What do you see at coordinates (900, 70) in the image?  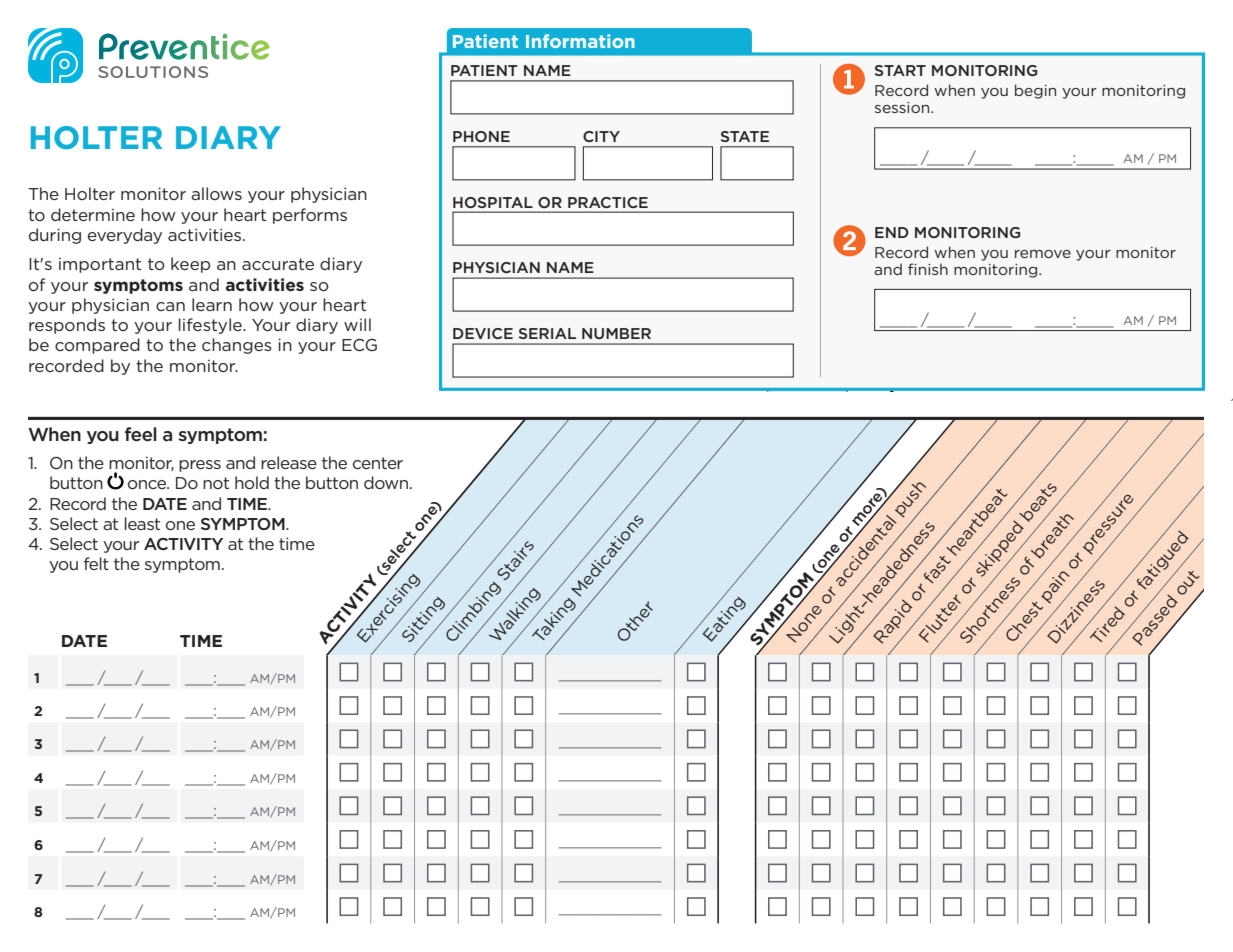 I see `START` at bounding box center [900, 70].
